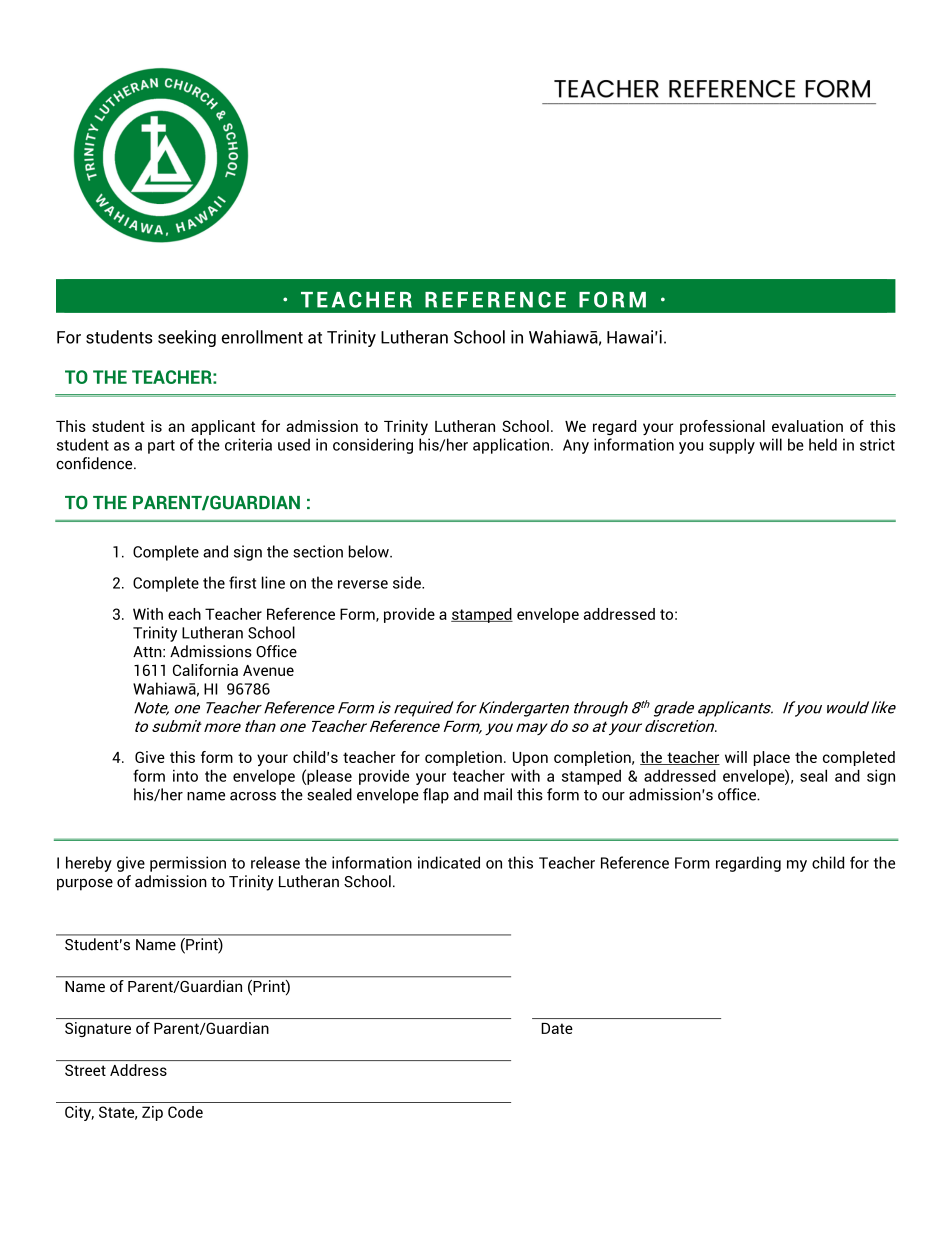  I want to click on mail, so click(498, 794).
